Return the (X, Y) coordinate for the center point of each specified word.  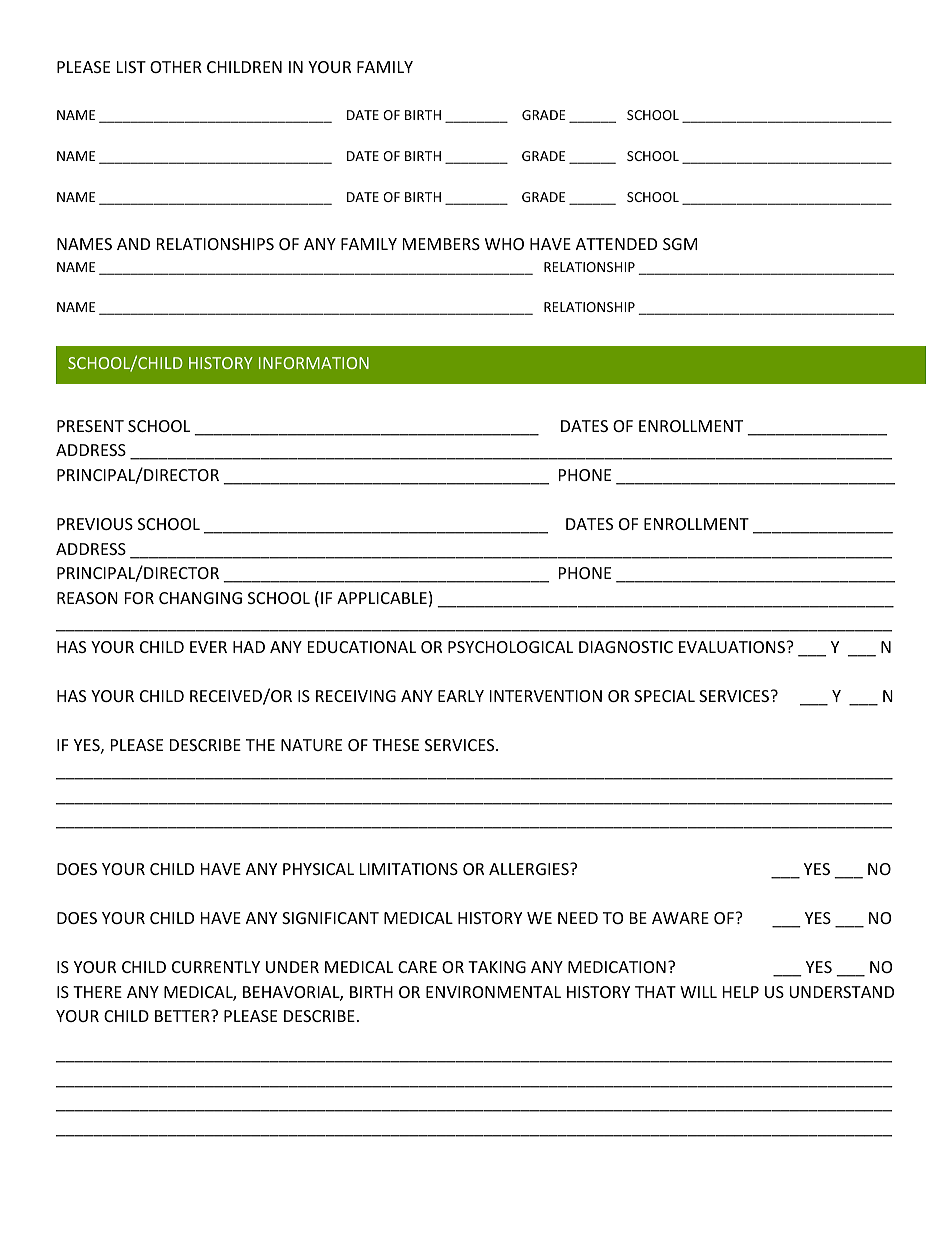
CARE (417, 967)
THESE (395, 745)
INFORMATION (314, 363)
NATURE (311, 745)
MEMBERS (441, 244)
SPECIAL (664, 696)
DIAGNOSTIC (626, 647)
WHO (504, 244)
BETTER (183, 1016)
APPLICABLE (382, 598)
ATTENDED (616, 244)
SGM (680, 244)
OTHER (176, 67)
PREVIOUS (95, 524)
